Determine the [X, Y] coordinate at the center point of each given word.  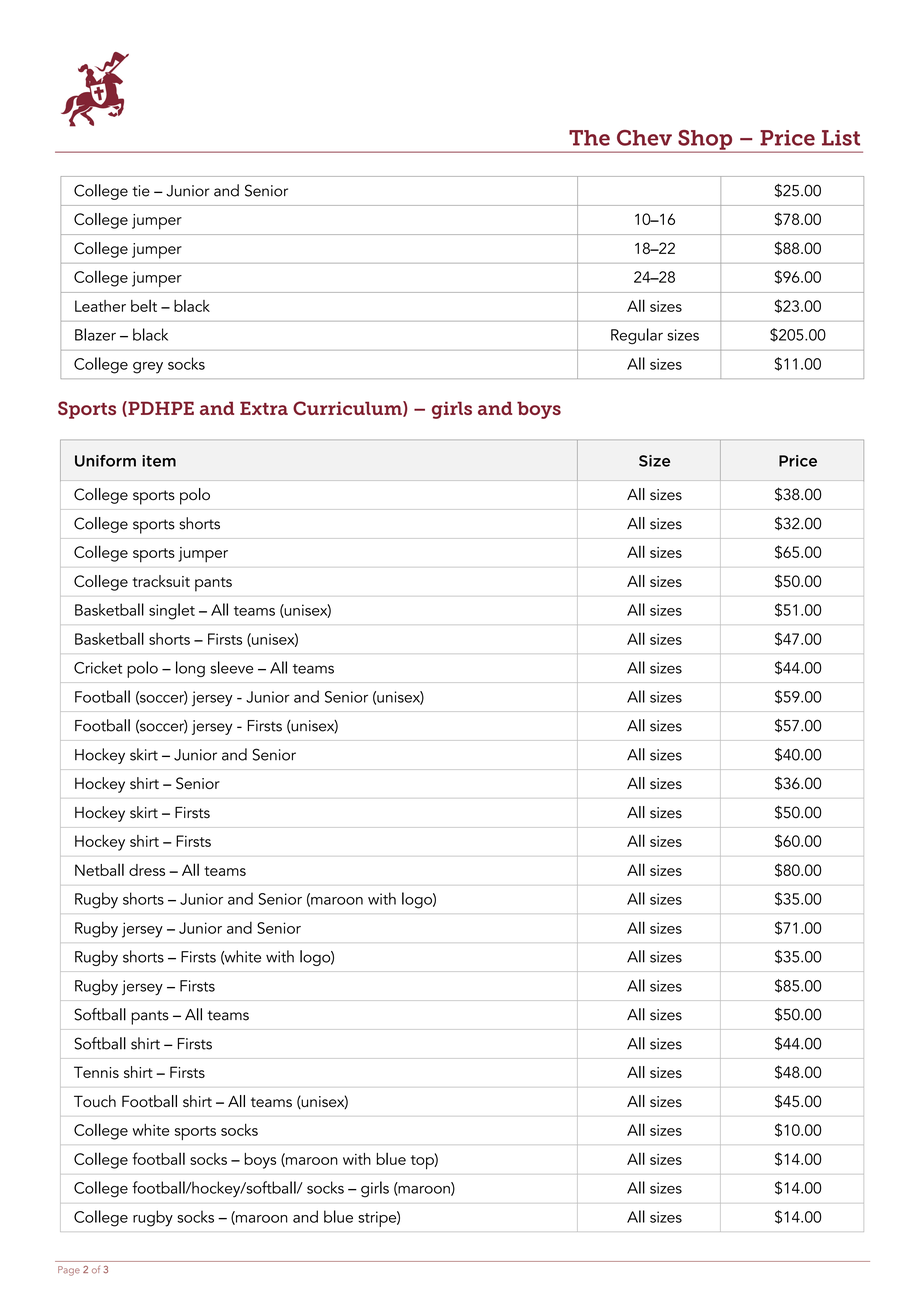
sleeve [232, 667]
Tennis [96, 1072]
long [190, 669]
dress [147, 870]
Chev [644, 138]
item [159, 461]
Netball [99, 869]
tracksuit [161, 581]
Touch [95, 1101]
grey [148, 368]
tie [141, 191]
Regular [637, 336]
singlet [172, 611]
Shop [705, 141]
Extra [264, 408]
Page [69, 1271]
